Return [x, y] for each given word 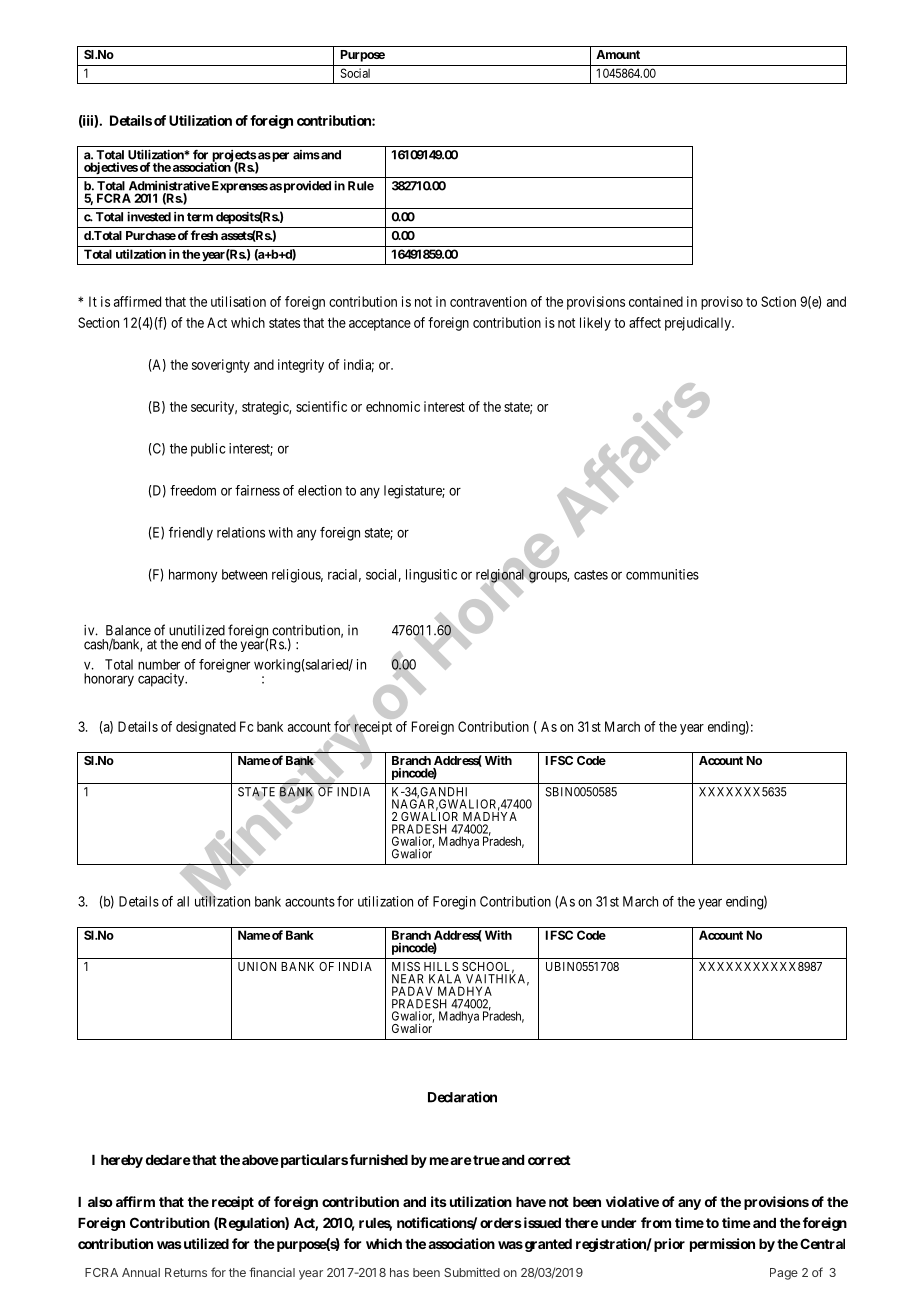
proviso [722, 303]
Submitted [472, 1272]
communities [662, 574]
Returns [186, 1272]
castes [591, 575]
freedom [193, 490]
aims [306, 155]
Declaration [462, 1097]
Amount [618, 54]
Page [784, 1274]
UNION [257, 966]
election [320, 490]
